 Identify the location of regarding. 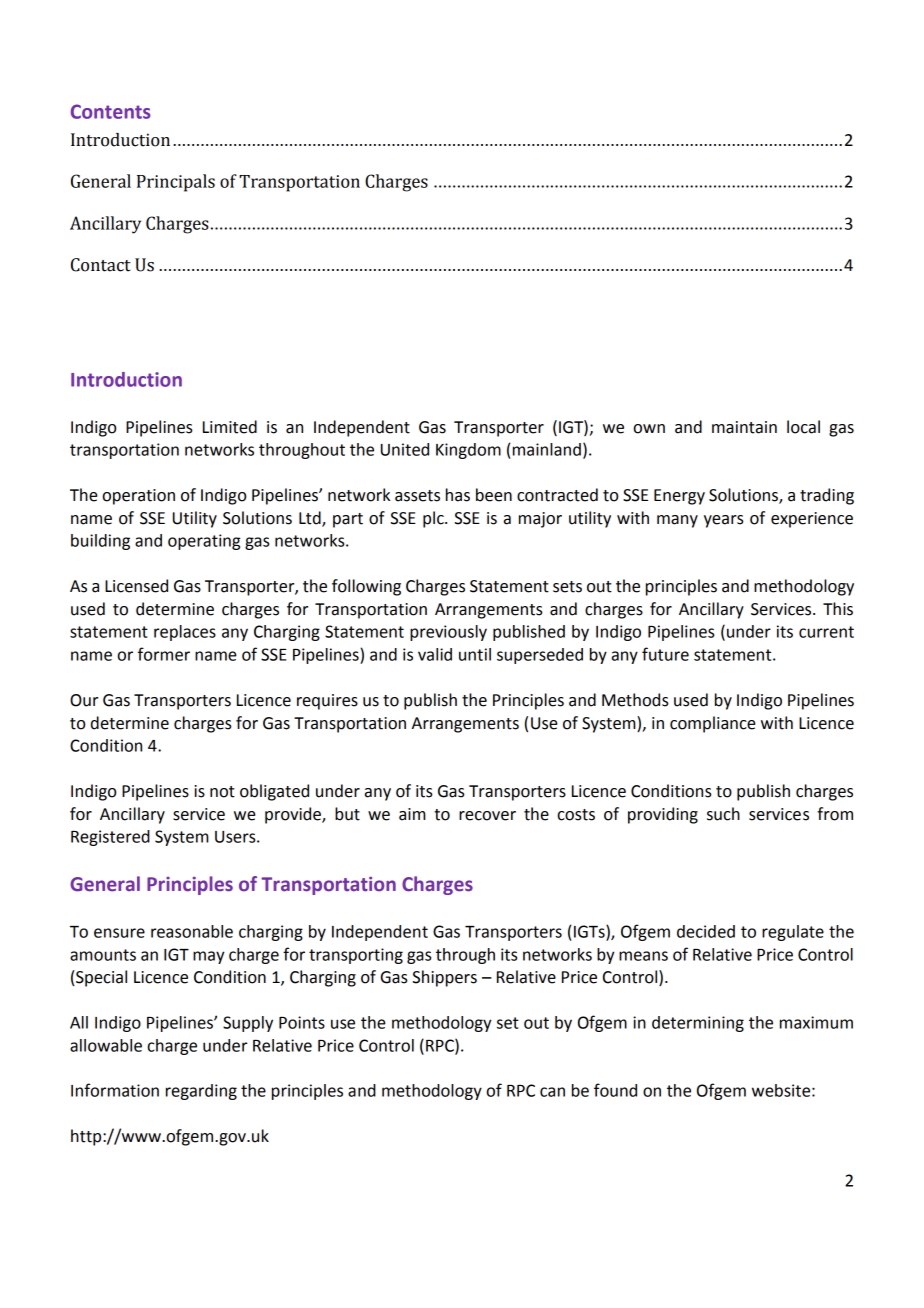
(201, 1092).
